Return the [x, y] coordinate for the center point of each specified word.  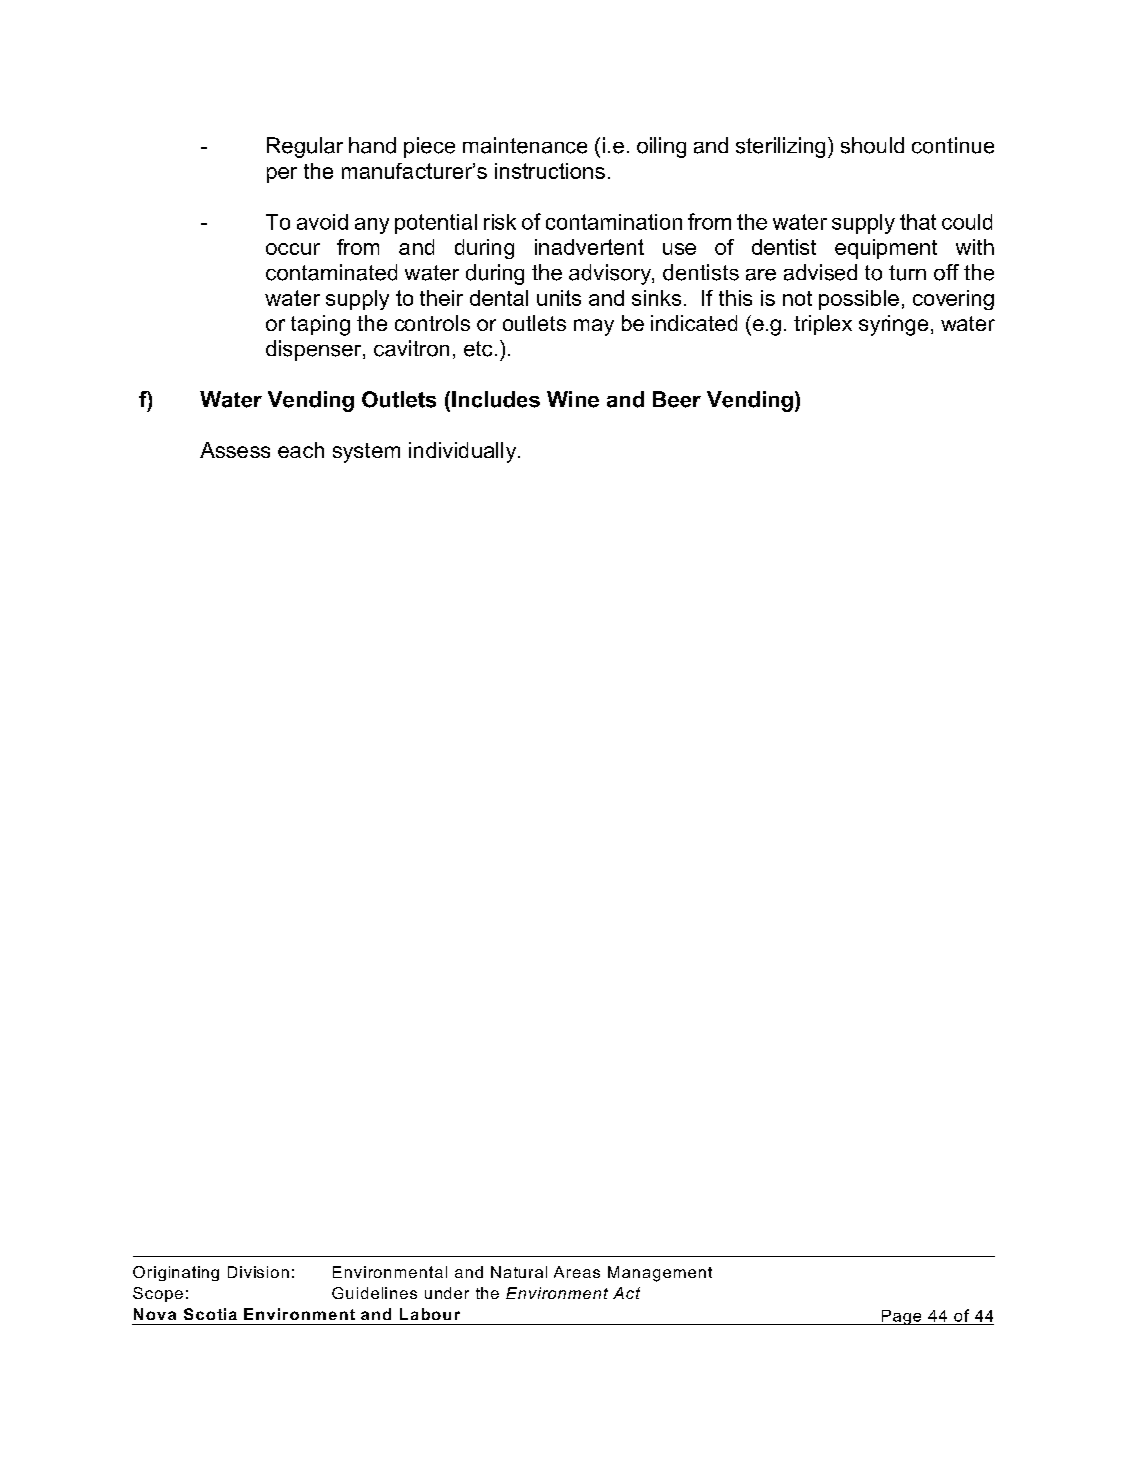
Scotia [210, 1314]
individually [464, 452]
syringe [893, 325]
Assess [235, 450]
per [282, 175]
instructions [550, 171]
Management [660, 1274]
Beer [677, 399]
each [301, 450]
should [872, 145]
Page [901, 1317]
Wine [573, 399]
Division [258, 1272]
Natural [519, 1272]
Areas [577, 1272]
